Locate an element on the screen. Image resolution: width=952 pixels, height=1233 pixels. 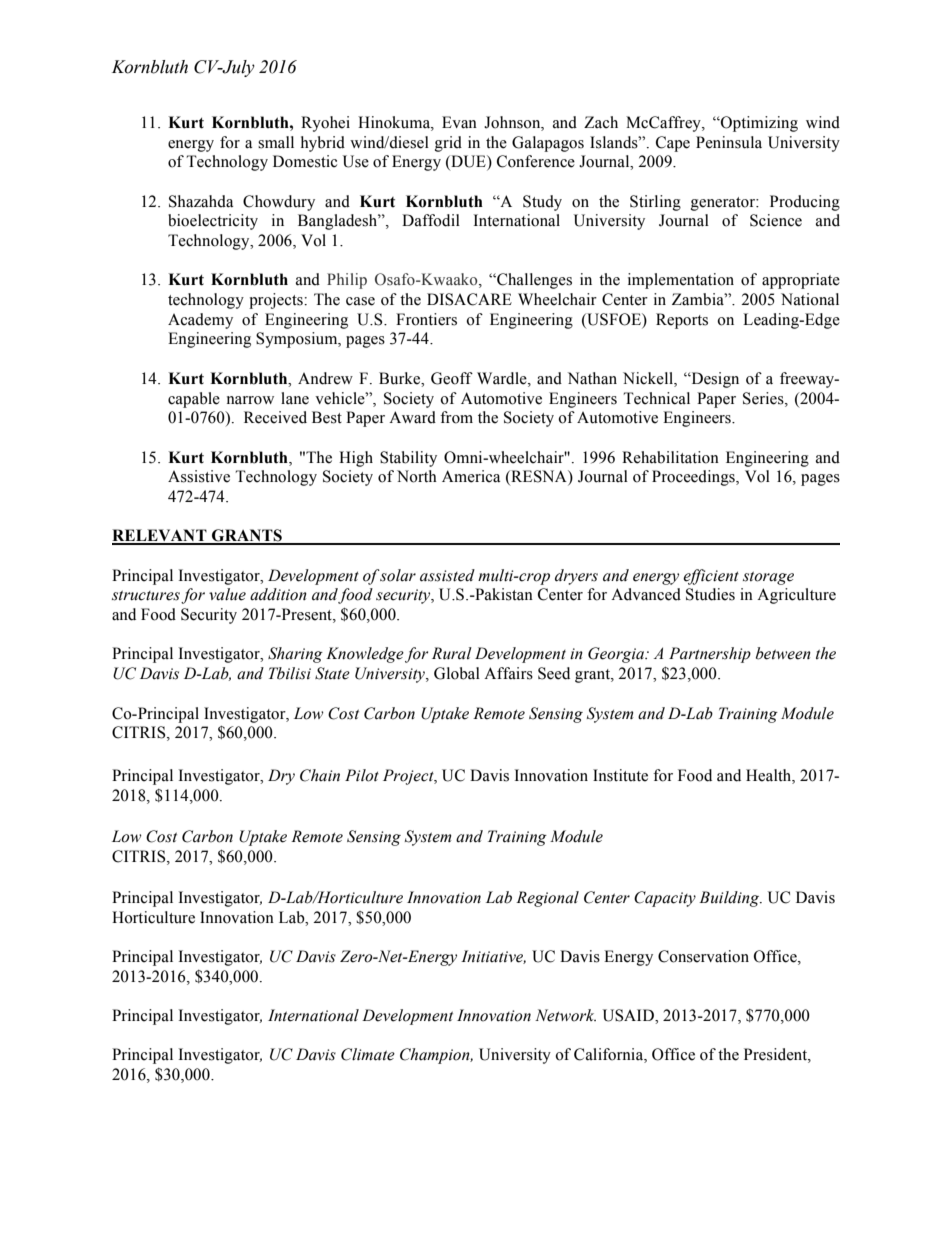
Network is located at coordinates (565, 1015).
